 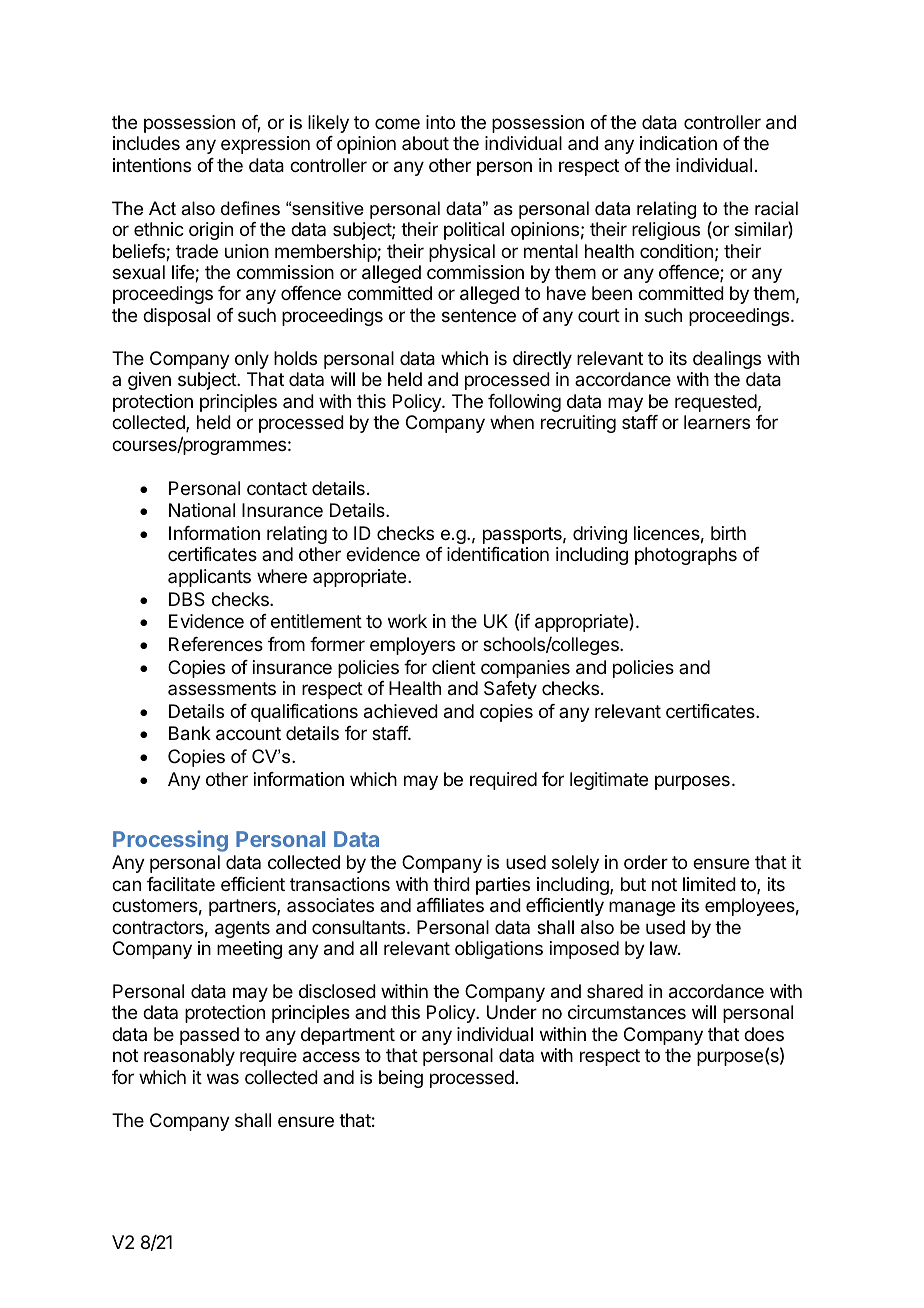 What do you see at coordinates (190, 733) in the screenshot?
I see `Bank` at bounding box center [190, 733].
